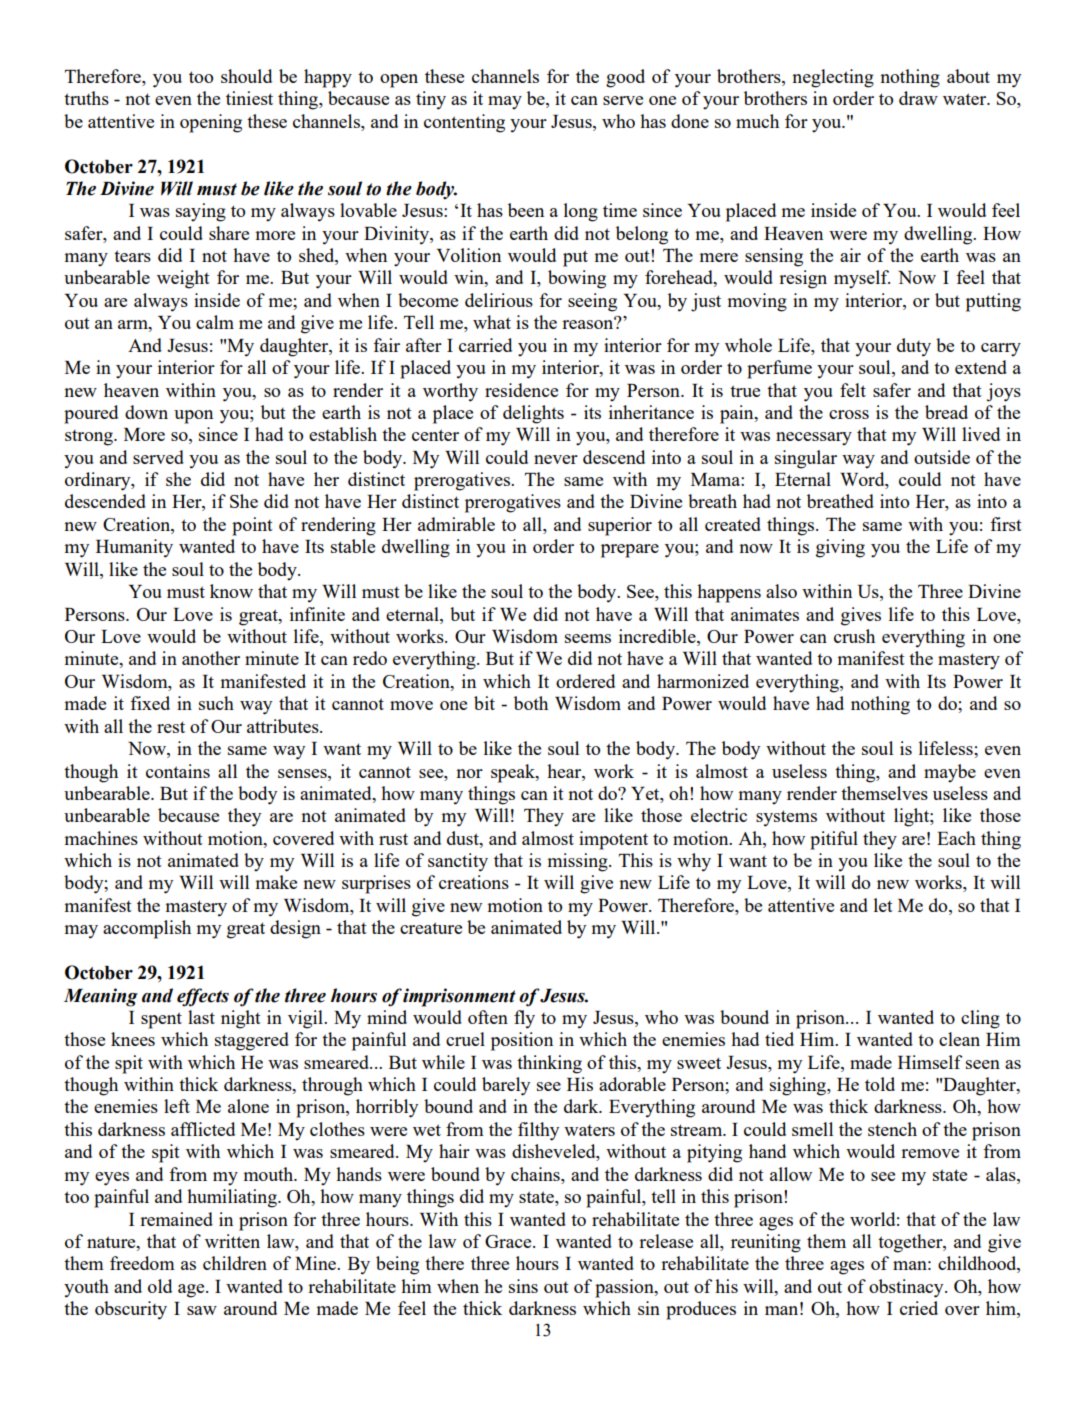  What do you see at coordinates (235, 1263) in the screenshot?
I see `children` at bounding box center [235, 1263].
